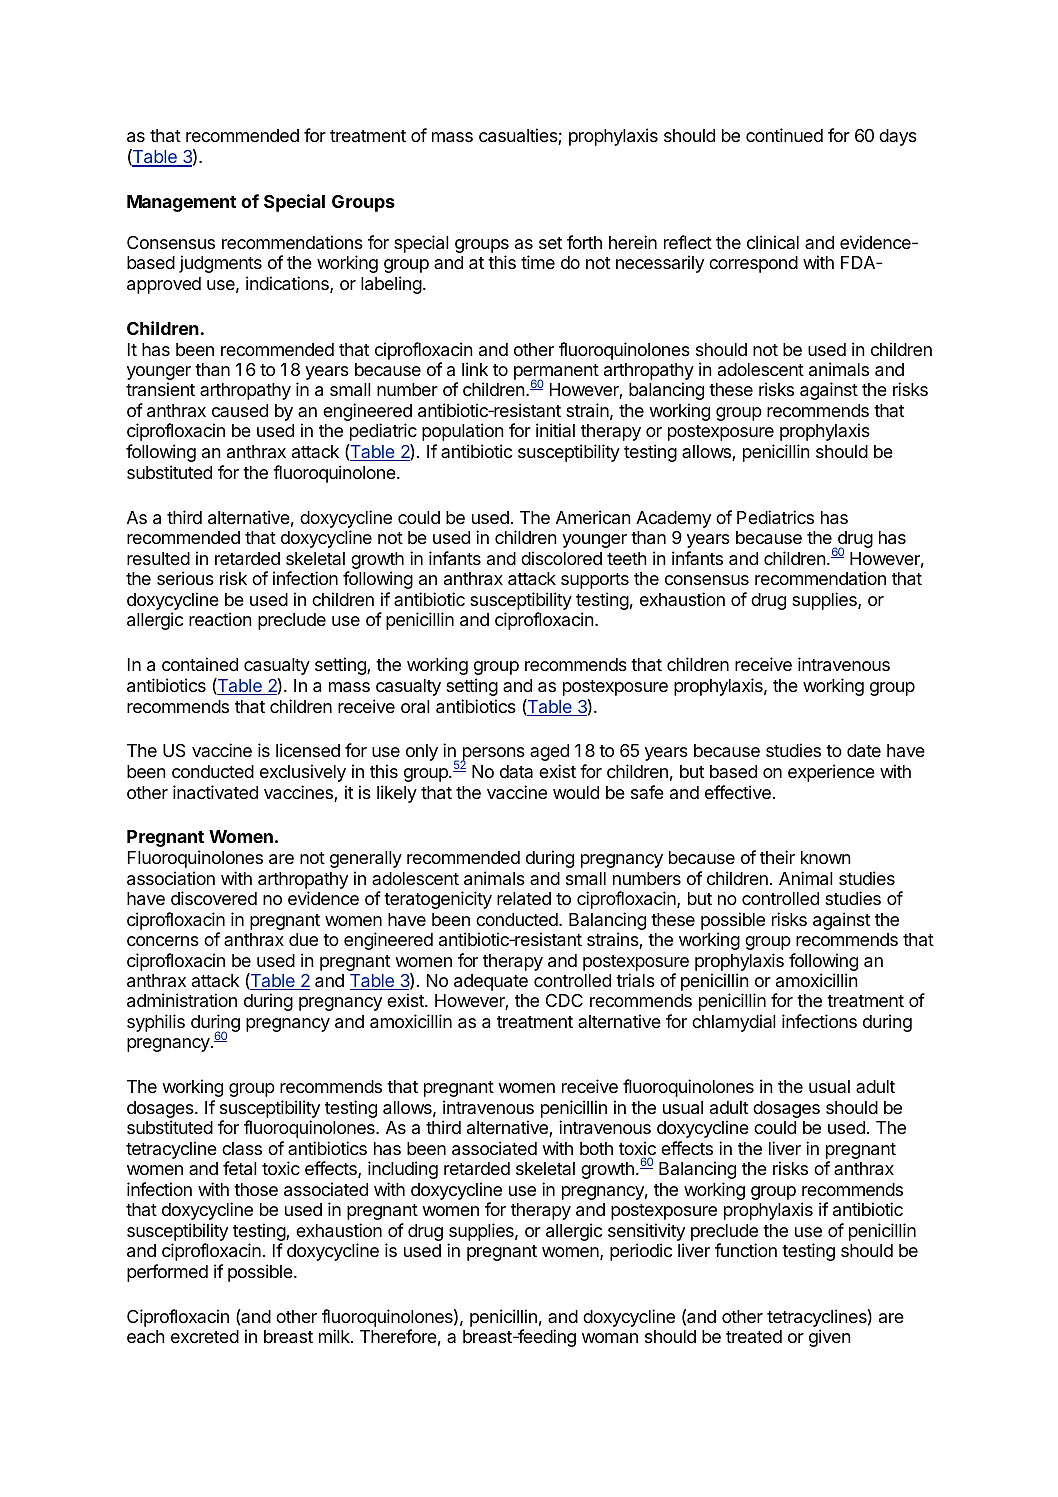 This screenshot has width=1058, height=1497. What do you see at coordinates (181, 203) in the screenshot?
I see `Management` at bounding box center [181, 203].
